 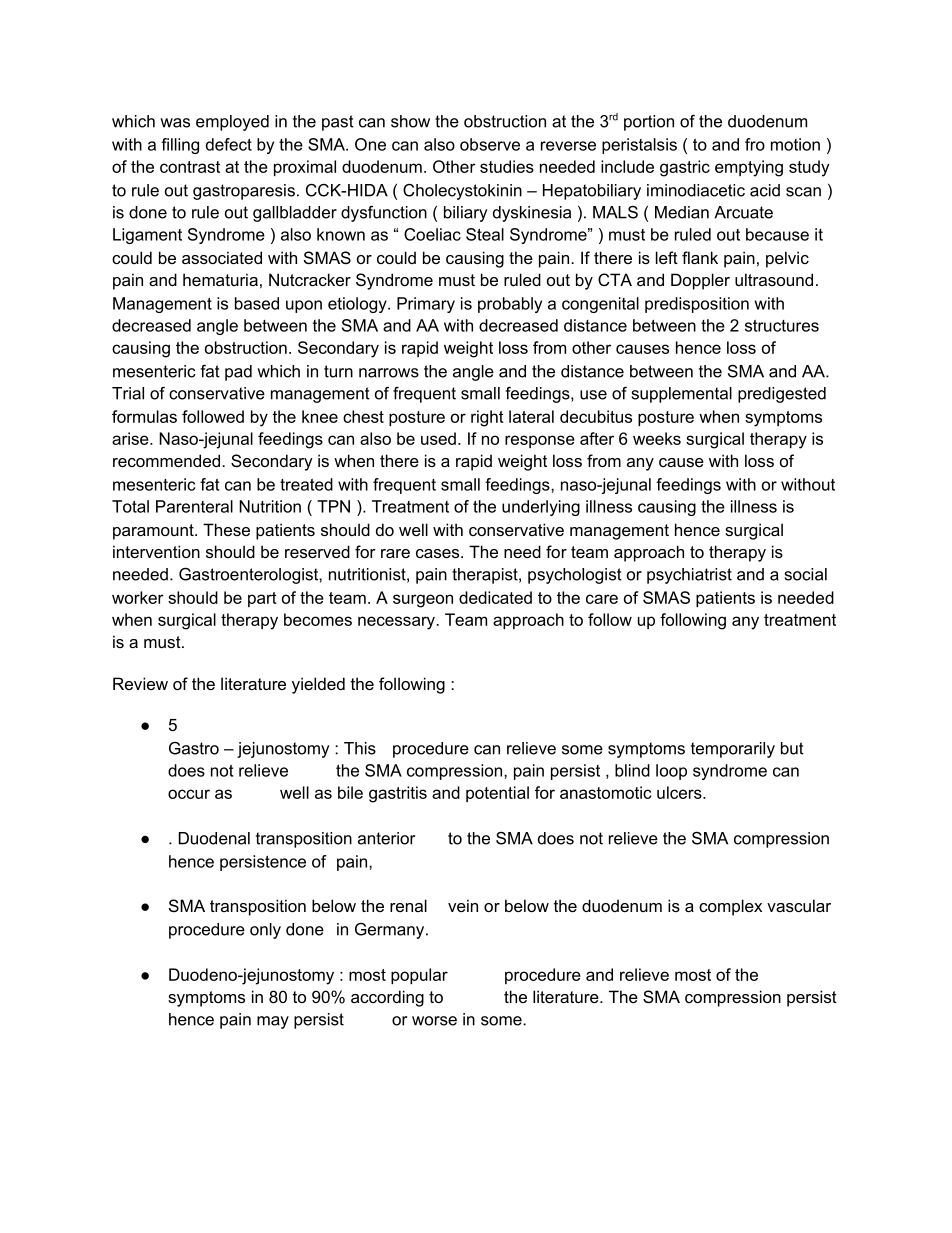 What do you see at coordinates (439, 553) in the page?
I see `cases` at bounding box center [439, 553].
